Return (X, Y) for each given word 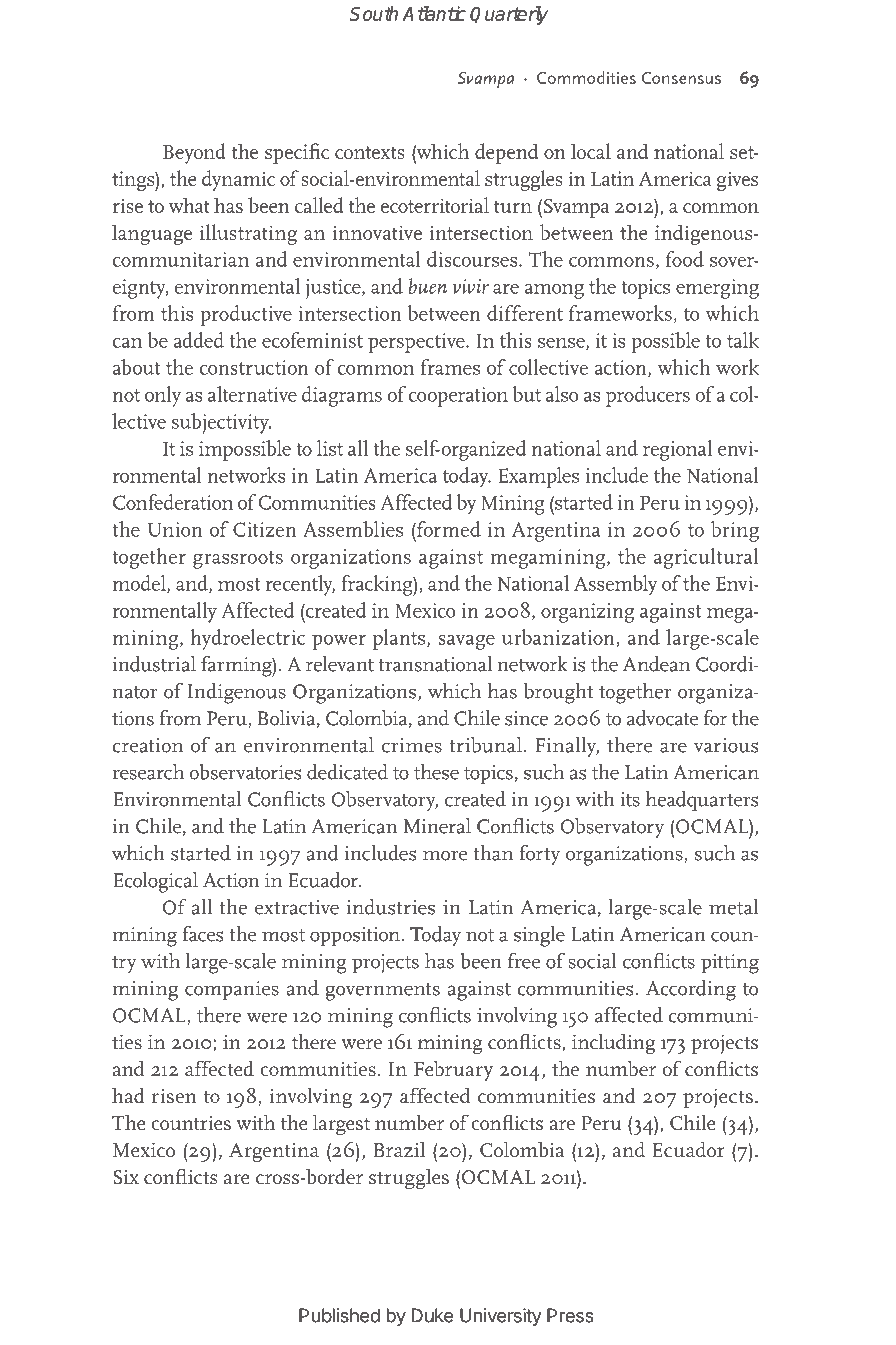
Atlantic (434, 13)
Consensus (681, 78)
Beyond (194, 153)
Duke (432, 1315)
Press (570, 1315)
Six (126, 1177)
